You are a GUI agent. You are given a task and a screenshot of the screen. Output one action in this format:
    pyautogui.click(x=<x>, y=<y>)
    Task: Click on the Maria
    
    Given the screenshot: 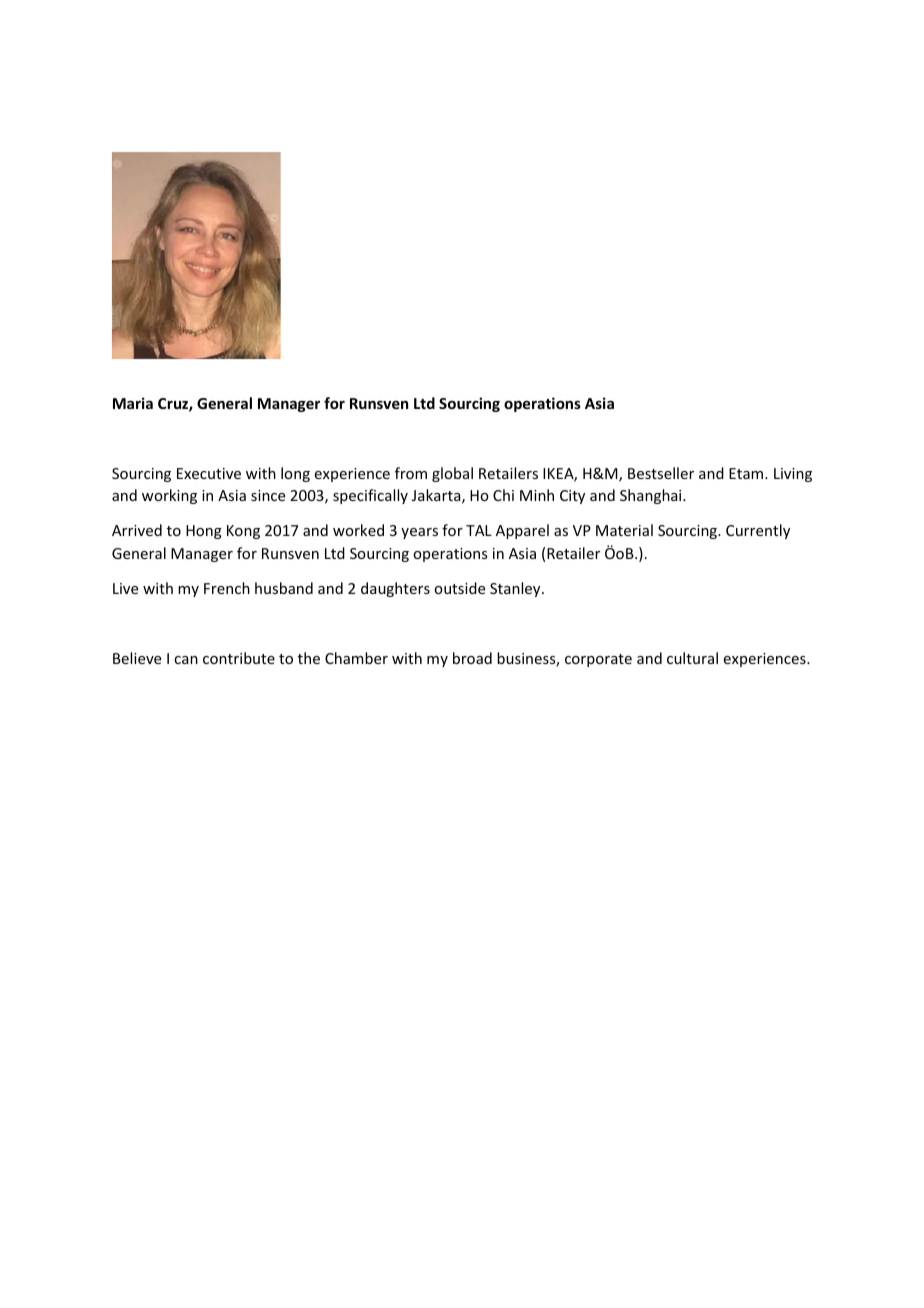 What is the action you would take?
    pyautogui.click(x=133, y=403)
